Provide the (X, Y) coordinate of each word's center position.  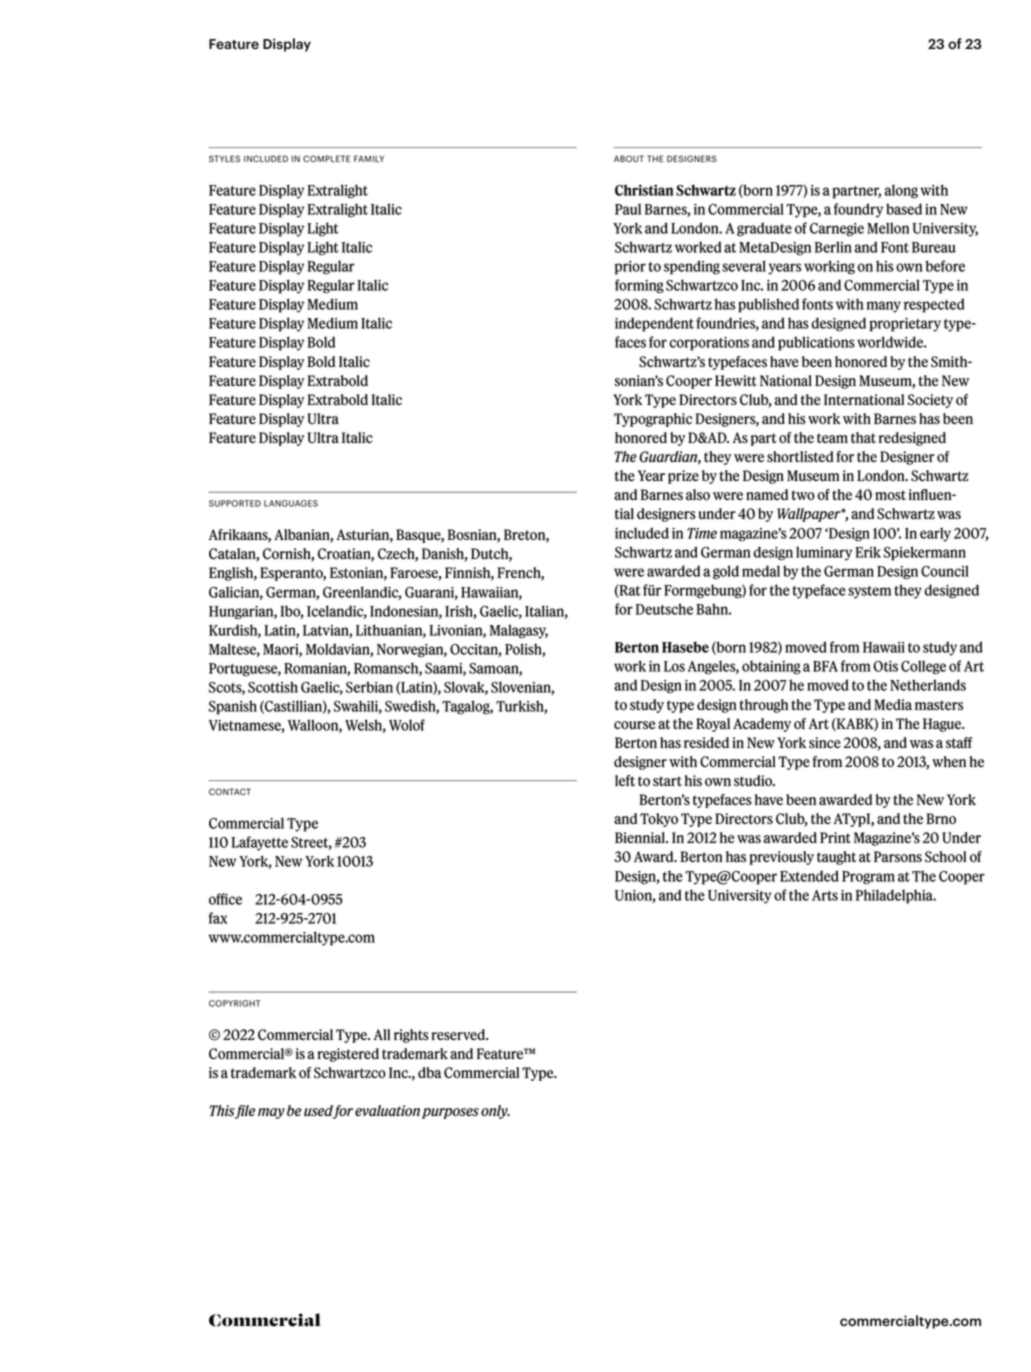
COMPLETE (326, 158)
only (495, 1112)
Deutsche (664, 609)
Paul (628, 209)
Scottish (273, 687)
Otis (885, 666)
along (901, 191)
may (271, 1113)
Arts (825, 895)
